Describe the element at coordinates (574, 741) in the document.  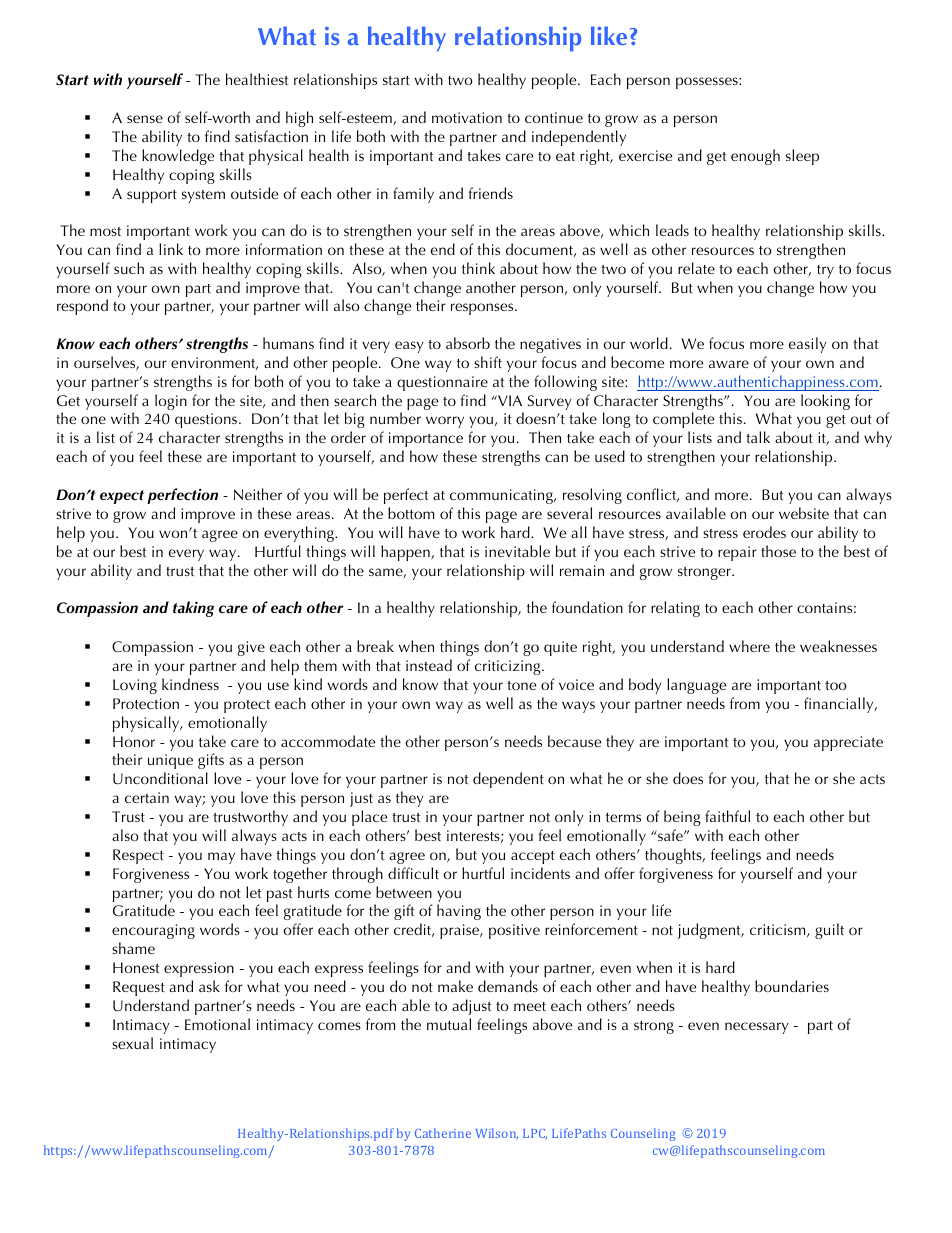
I see `because` at that location.
